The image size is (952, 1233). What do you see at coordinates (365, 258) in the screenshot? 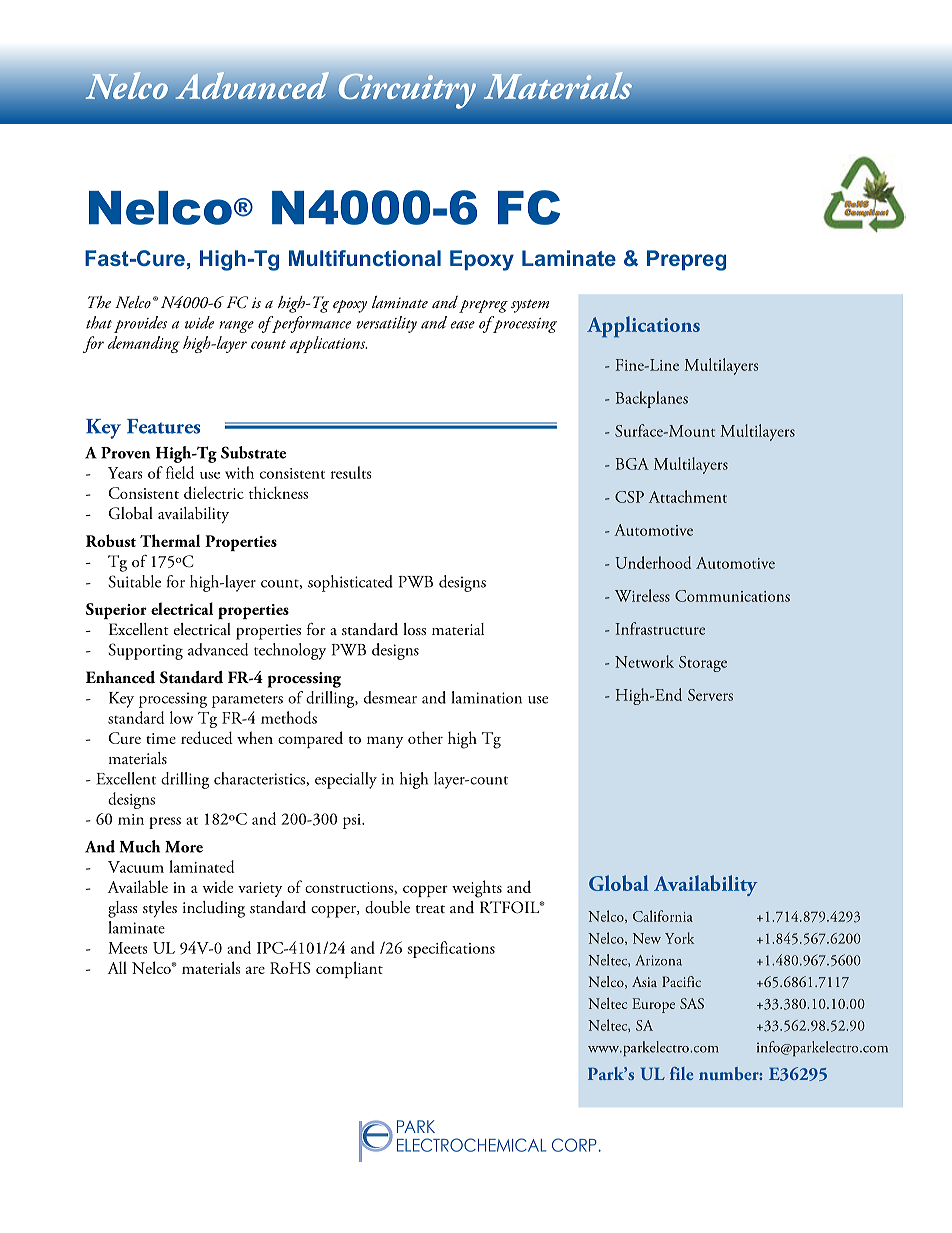
I see `Multifunctional` at bounding box center [365, 258].
